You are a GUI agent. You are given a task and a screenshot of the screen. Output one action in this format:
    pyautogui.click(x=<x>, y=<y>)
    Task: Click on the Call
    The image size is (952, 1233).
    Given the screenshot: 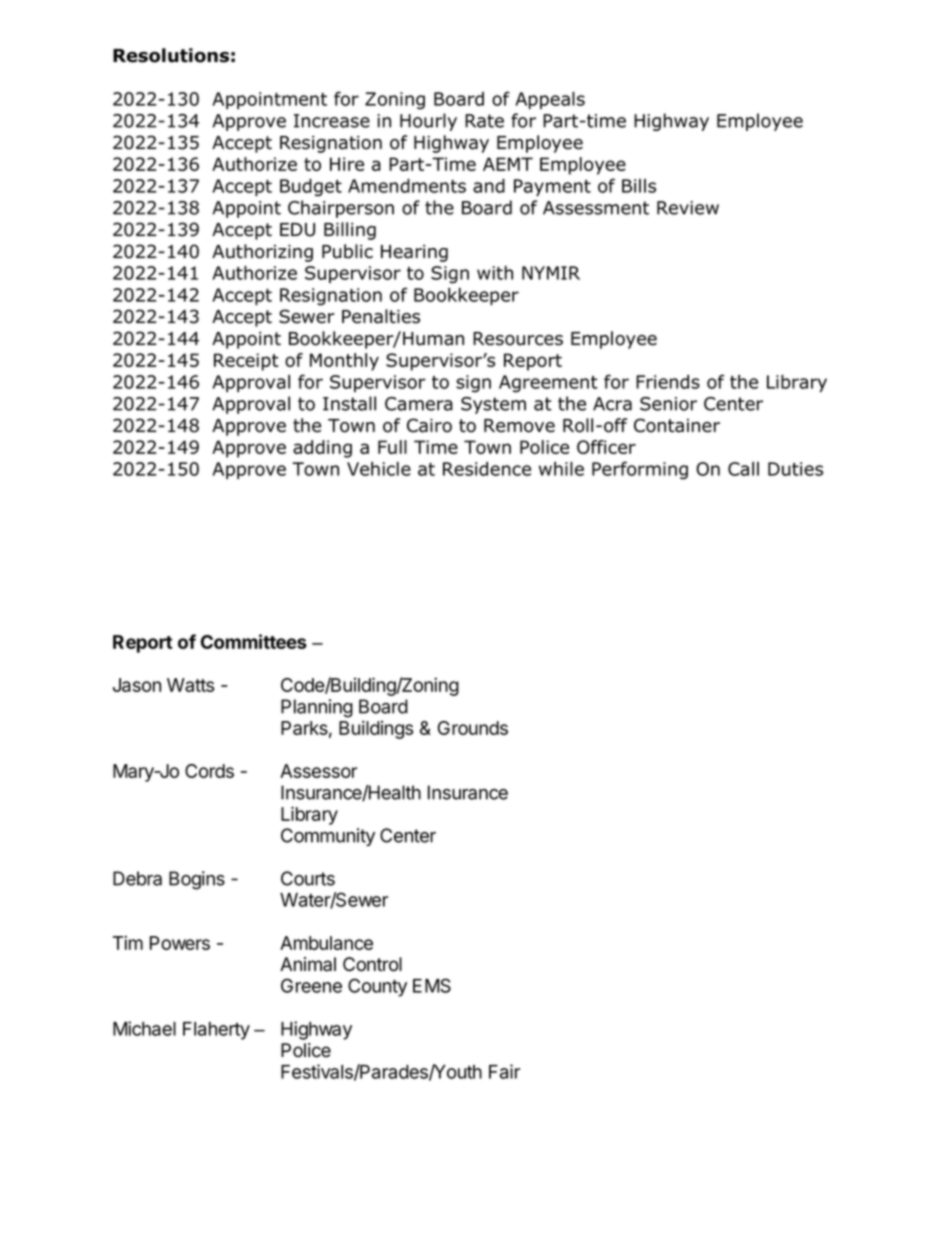 What is the action you would take?
    pyautogui.click(x=743, y=469)
